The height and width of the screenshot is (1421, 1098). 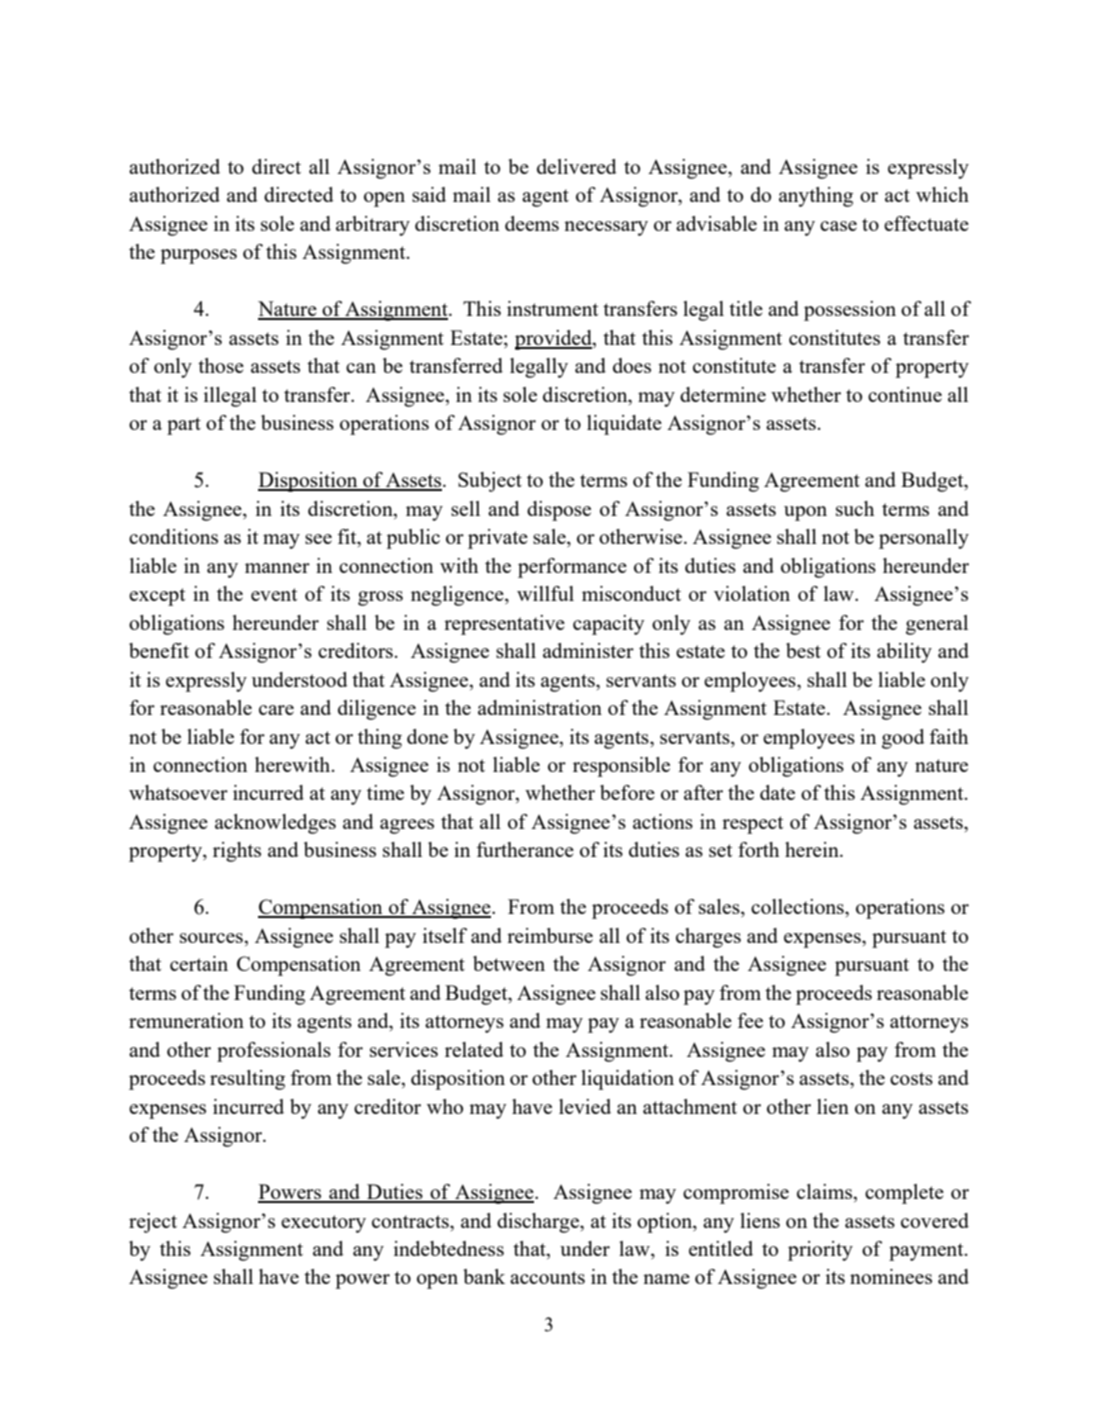 I want to click on case, so click(x=838, y=226).
